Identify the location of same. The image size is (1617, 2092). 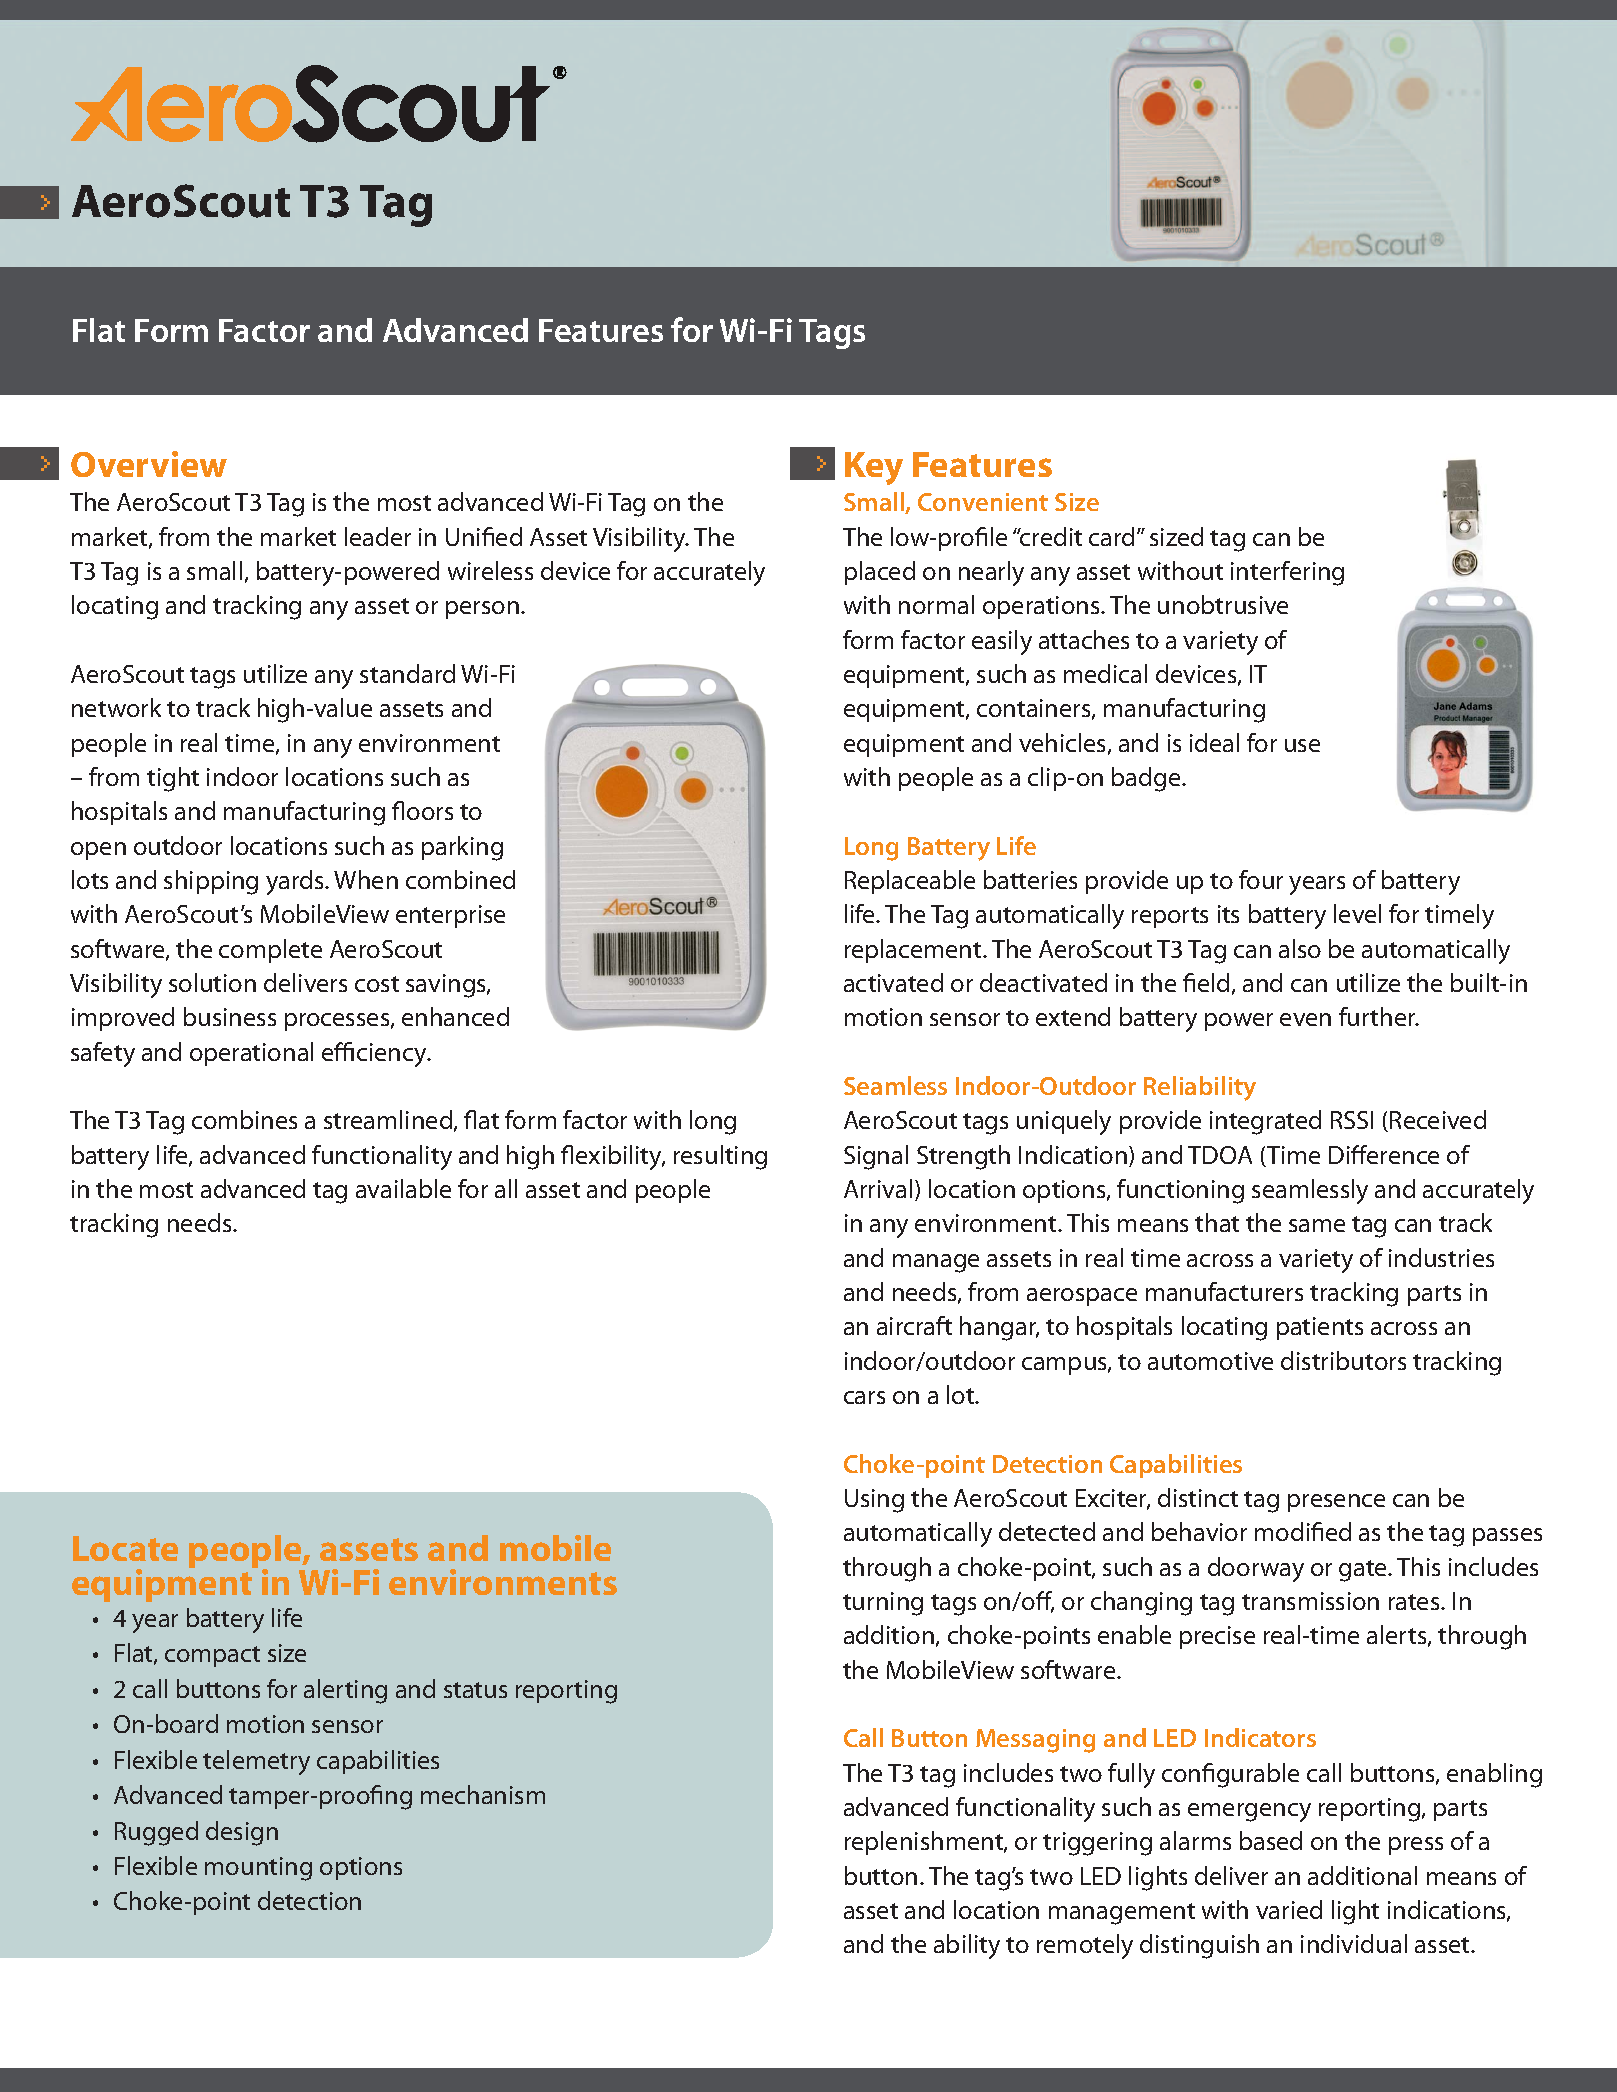
(1317, 1225).
